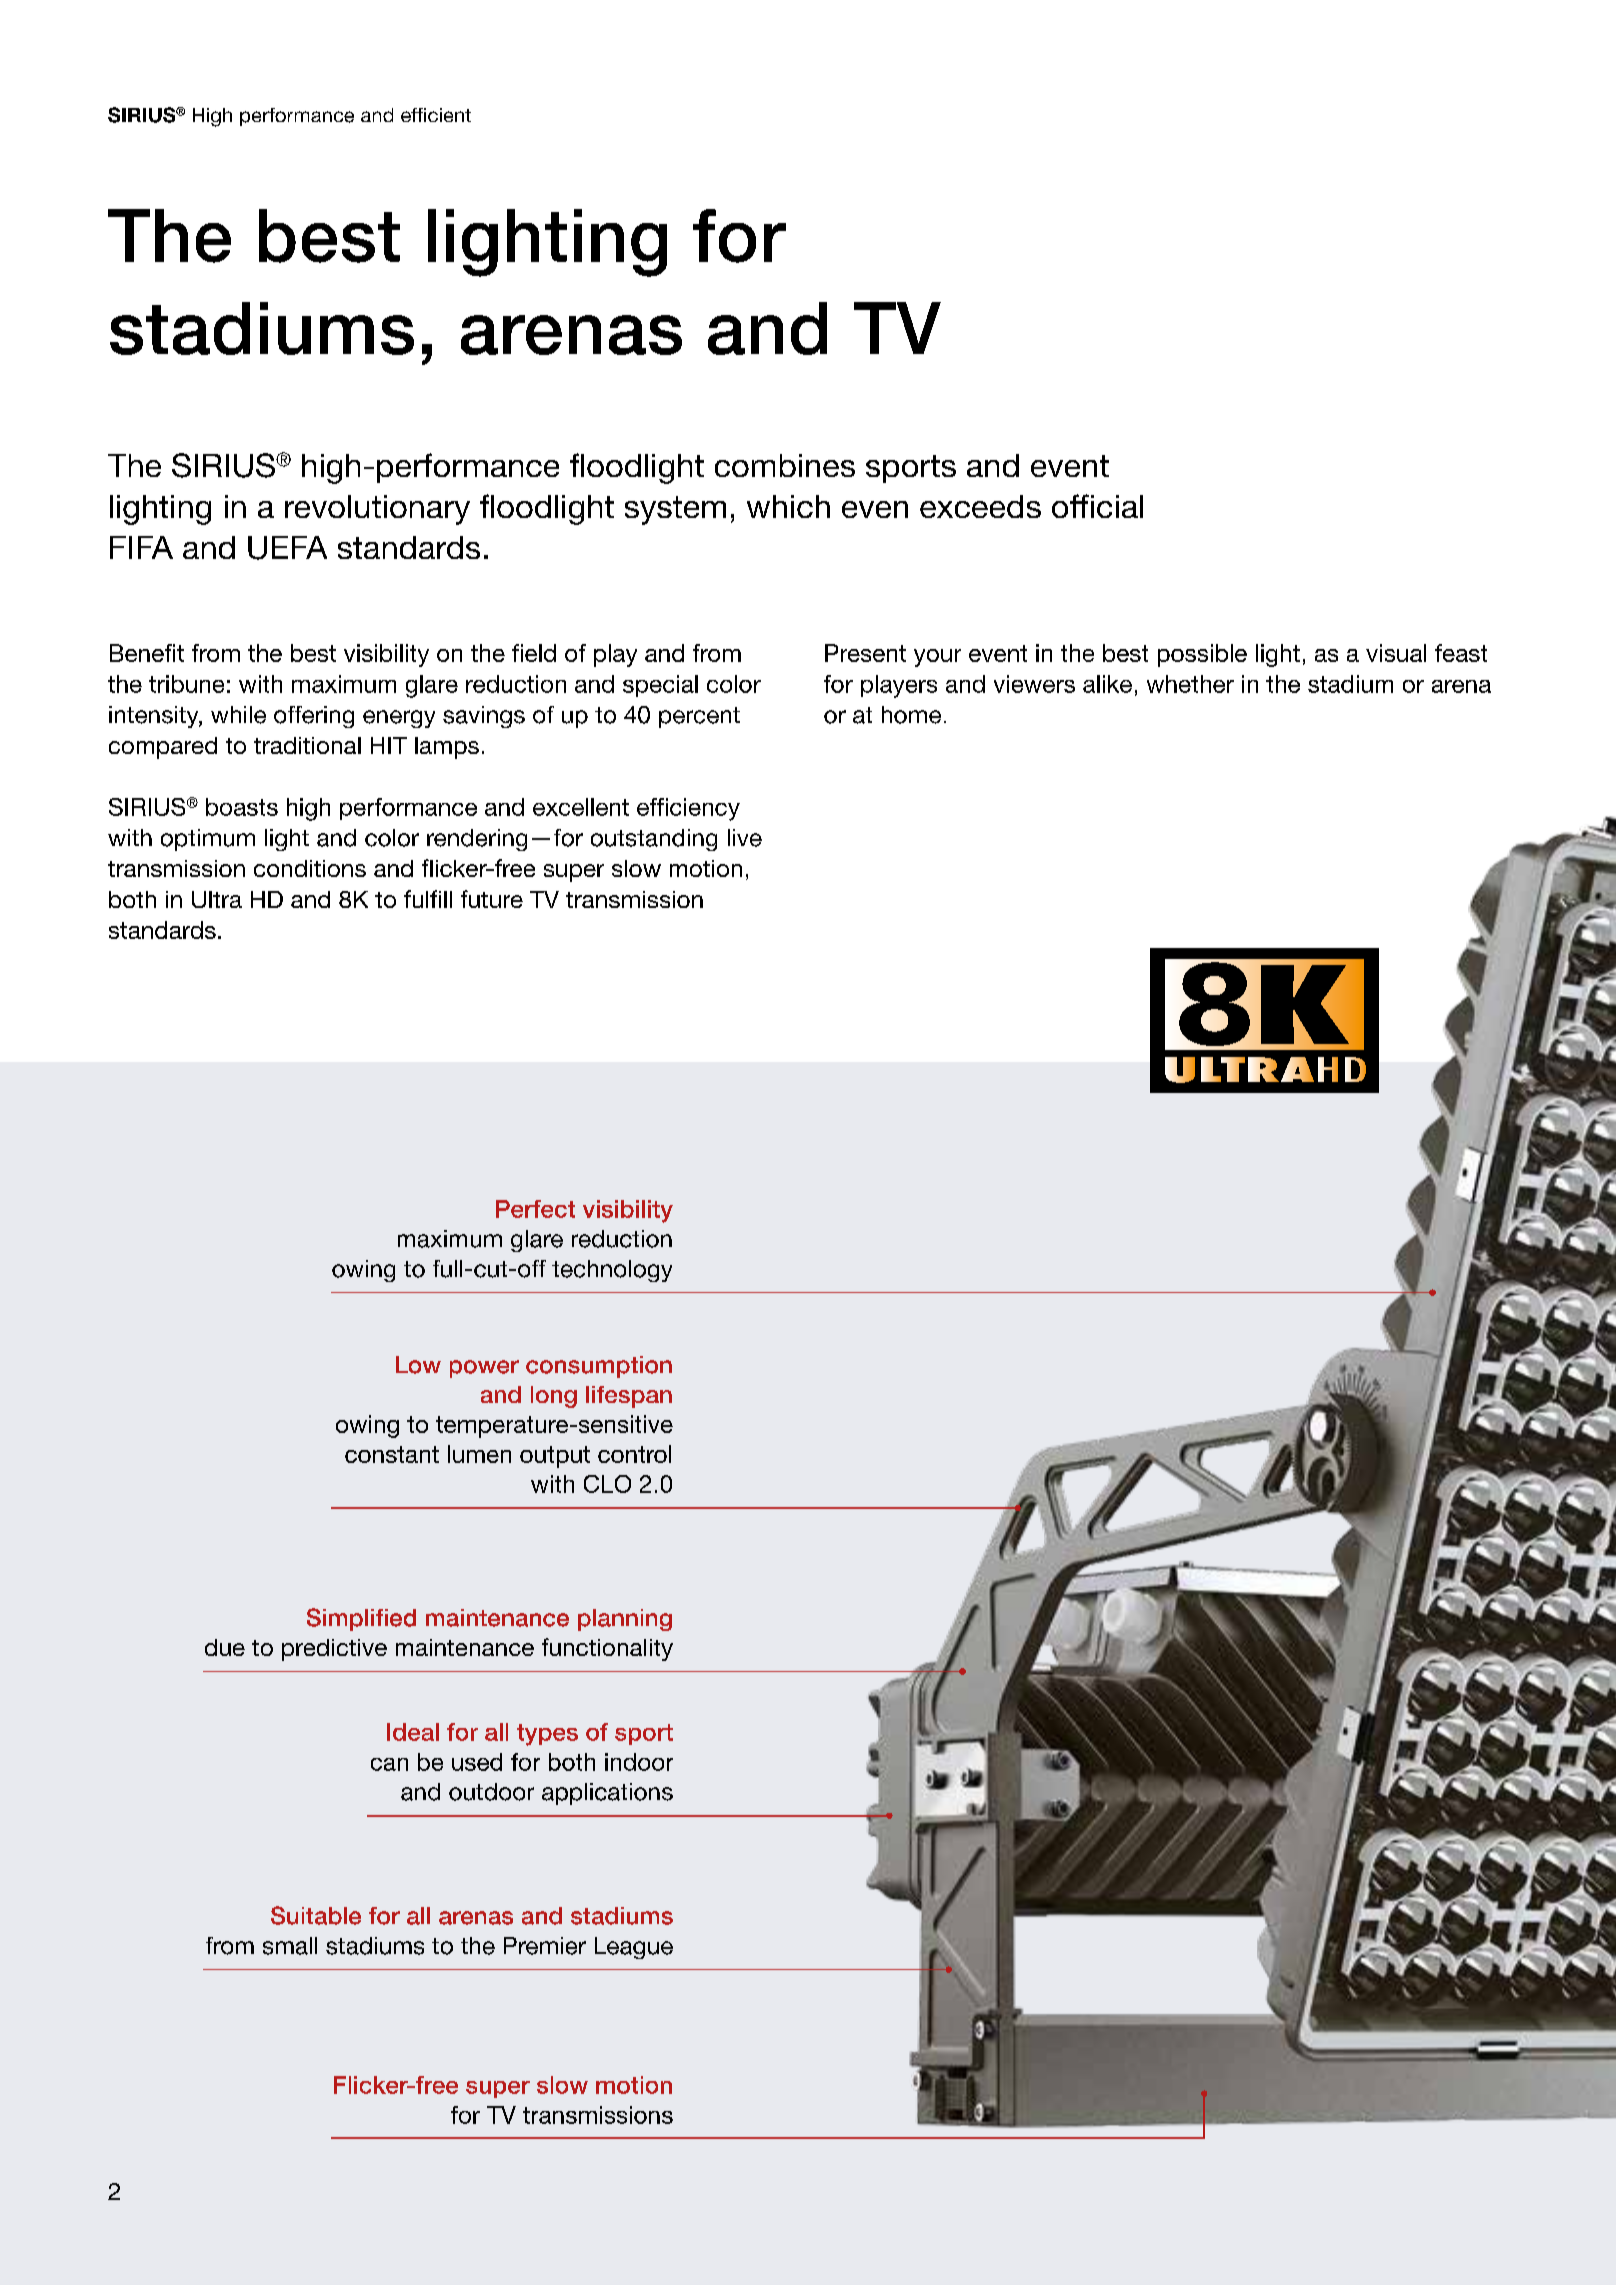  What do you see at coordinates (1097, 506) in the screenshot?
I see `official` at bounding box center [1097, 506].
